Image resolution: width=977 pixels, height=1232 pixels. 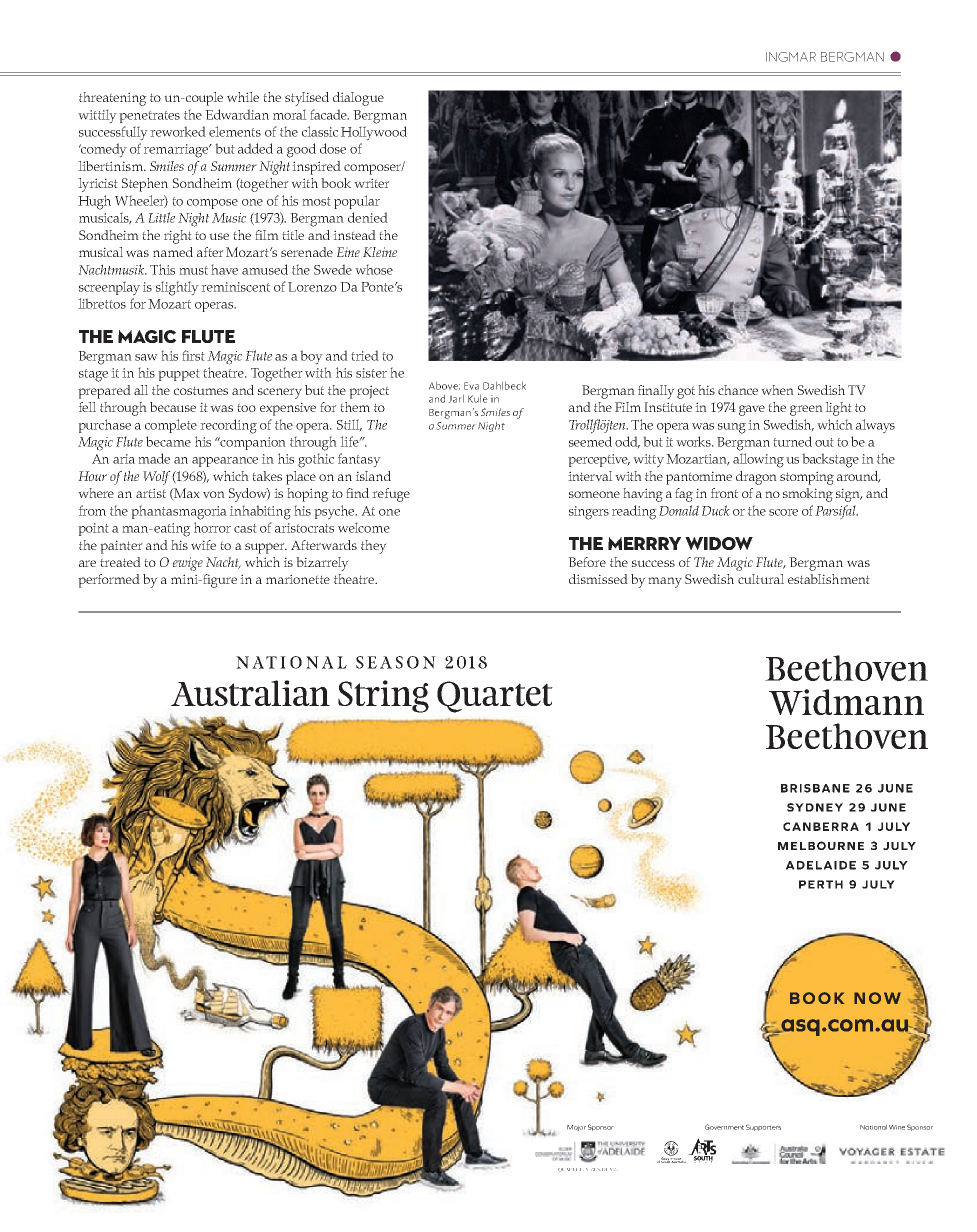 I want to click on denied, so click(x=368, y=217).
